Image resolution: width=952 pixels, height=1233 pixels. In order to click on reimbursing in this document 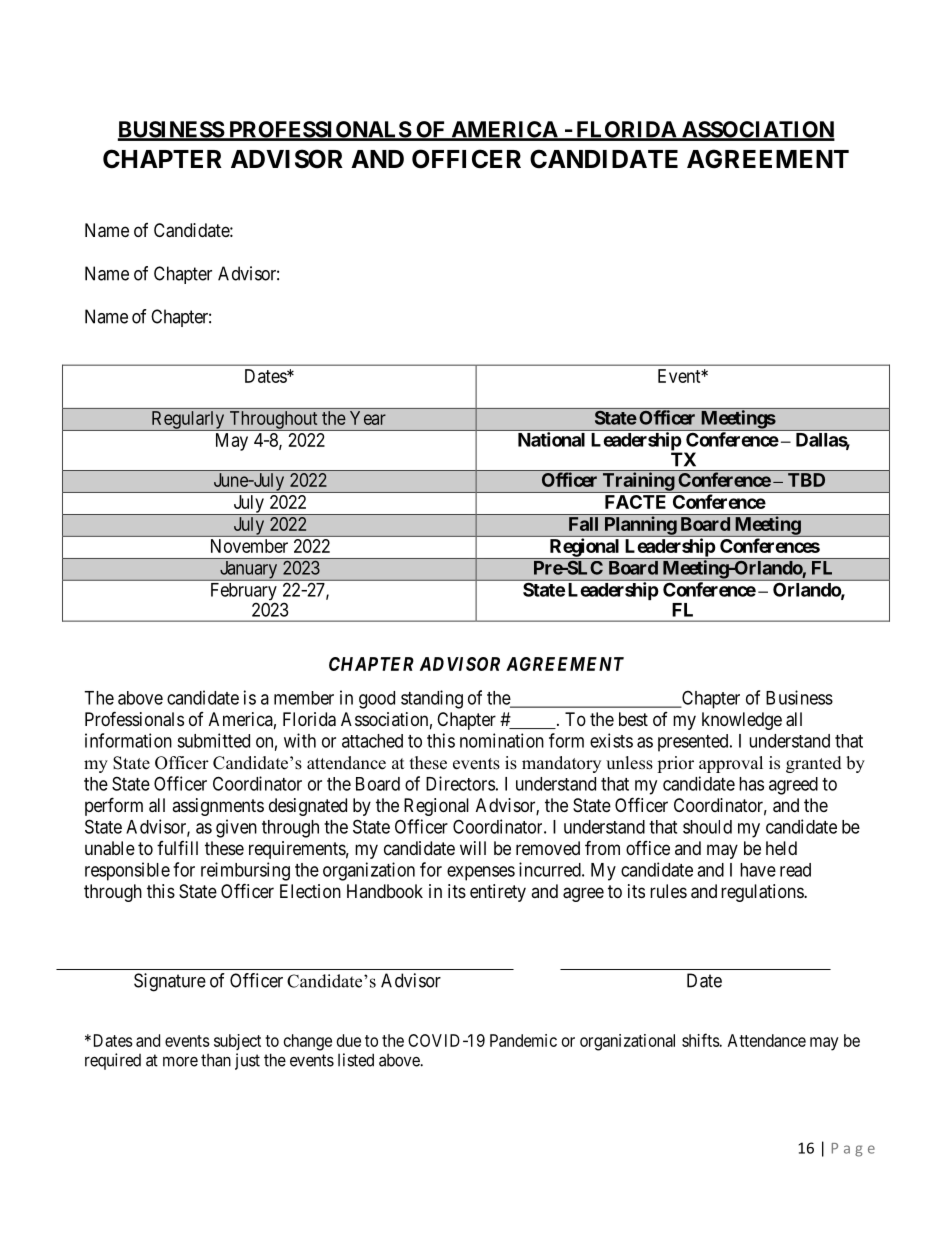, I will do `click(245, 871)`.
